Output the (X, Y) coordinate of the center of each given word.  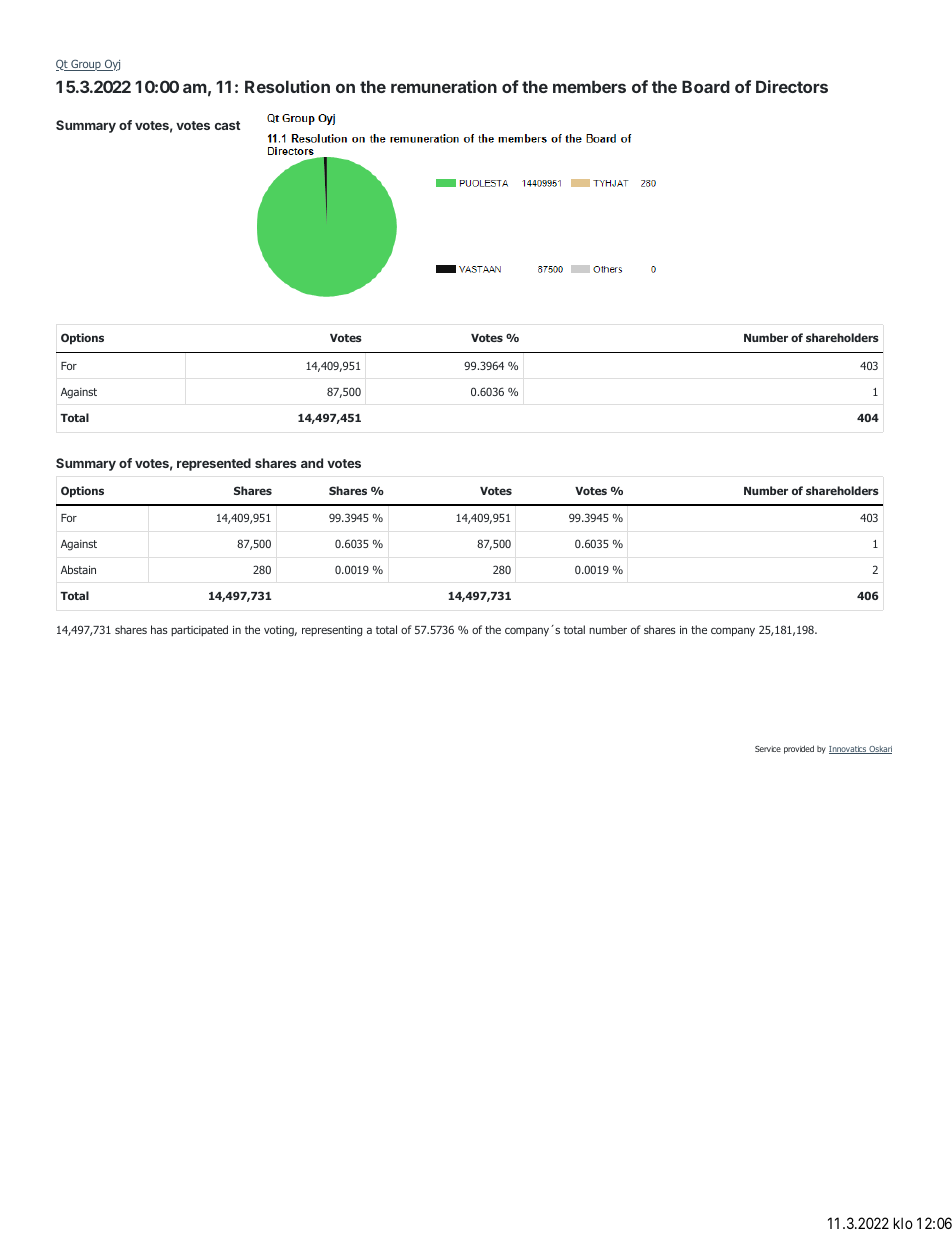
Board (706, 86)
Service (768, 749)
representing (332, 631)
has (159, 629)
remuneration (444, 86)
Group (86, 65)
